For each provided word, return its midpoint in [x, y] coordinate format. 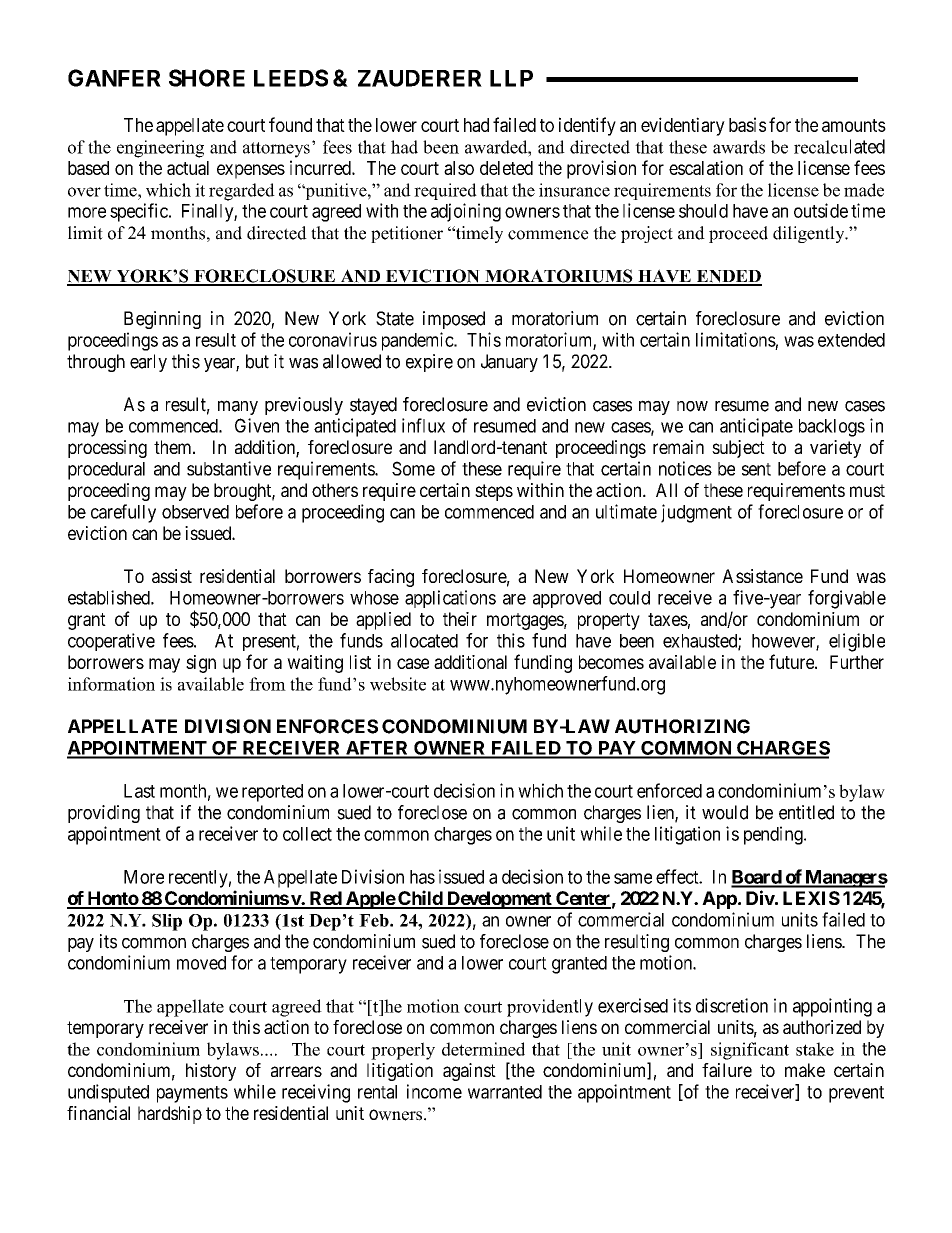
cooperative [111, 642]
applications [450, 599]
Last [139, 791]
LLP [511, 78]
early [148, 363]
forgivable [847, 599]
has [422, 877]
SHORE [207, 78]
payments [192, 1094]
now [692, 406]
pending [774, 835]
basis [747, 124]
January [509, 363]
